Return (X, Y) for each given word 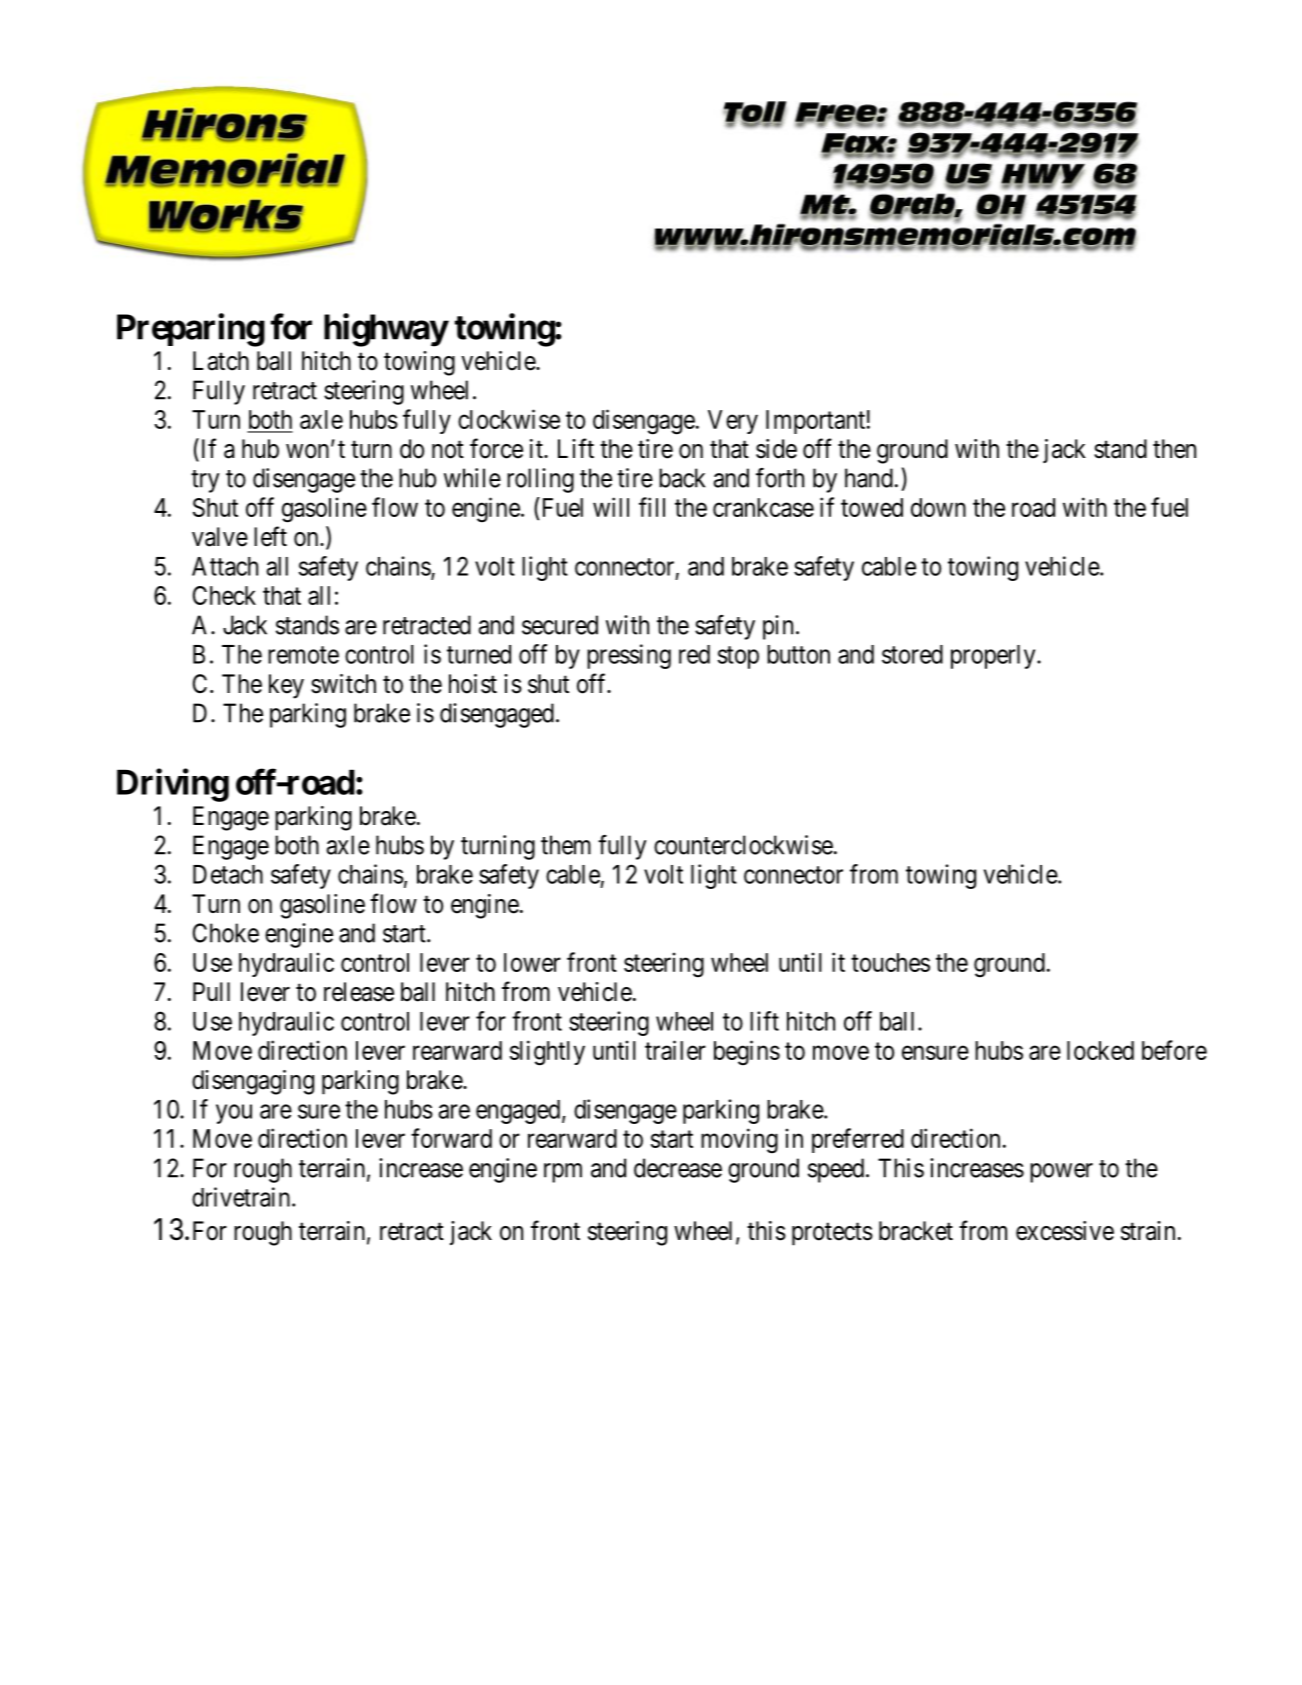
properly (994, 657)
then (1174, 449)
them (566, 845)
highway (386, 330)
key (286, 686)
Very (733, 422)
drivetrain (242, 1197)
